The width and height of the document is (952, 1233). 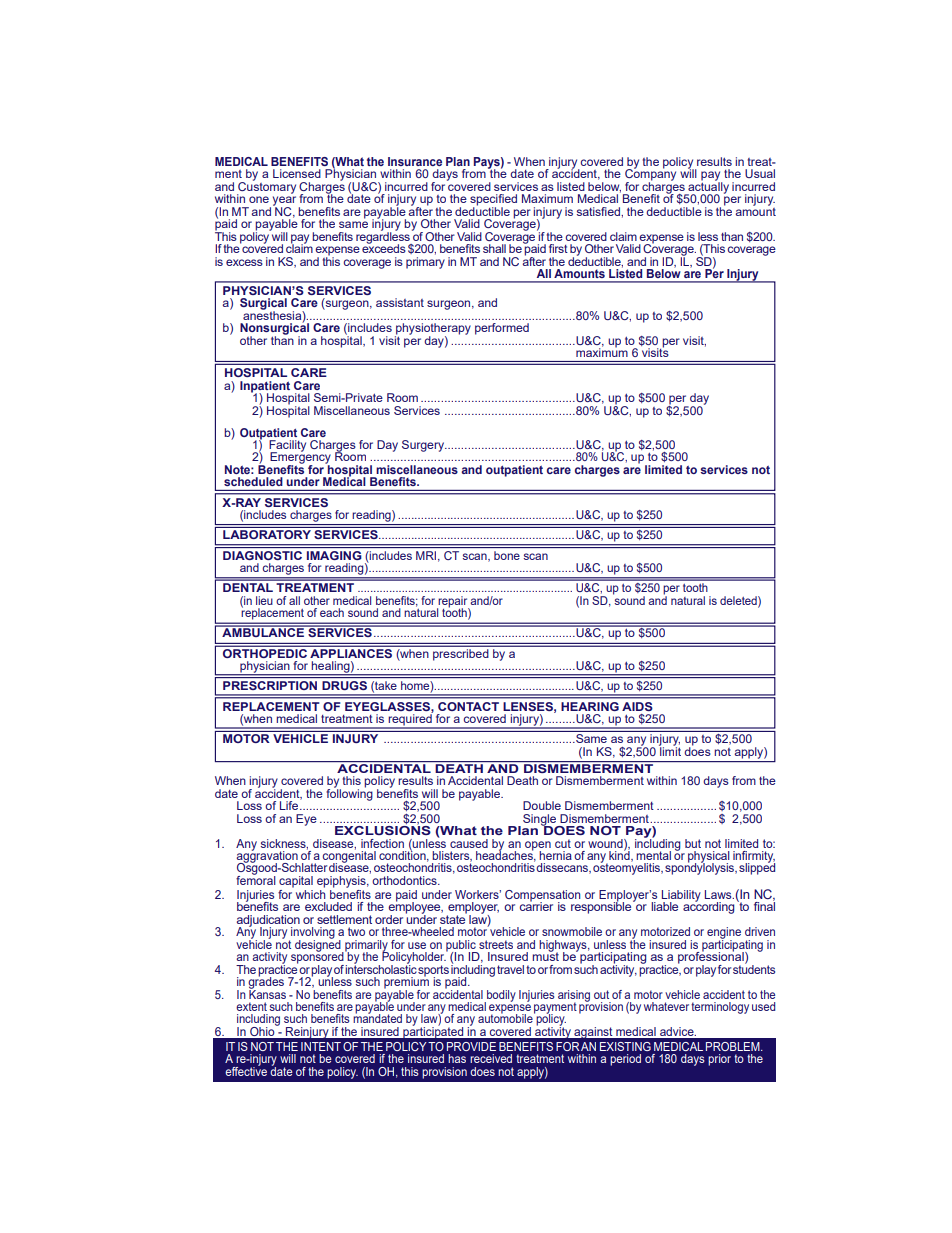 What do you see at coordinates (349, 793) in the document?
I see `following` at bounding box center [349, 793].
